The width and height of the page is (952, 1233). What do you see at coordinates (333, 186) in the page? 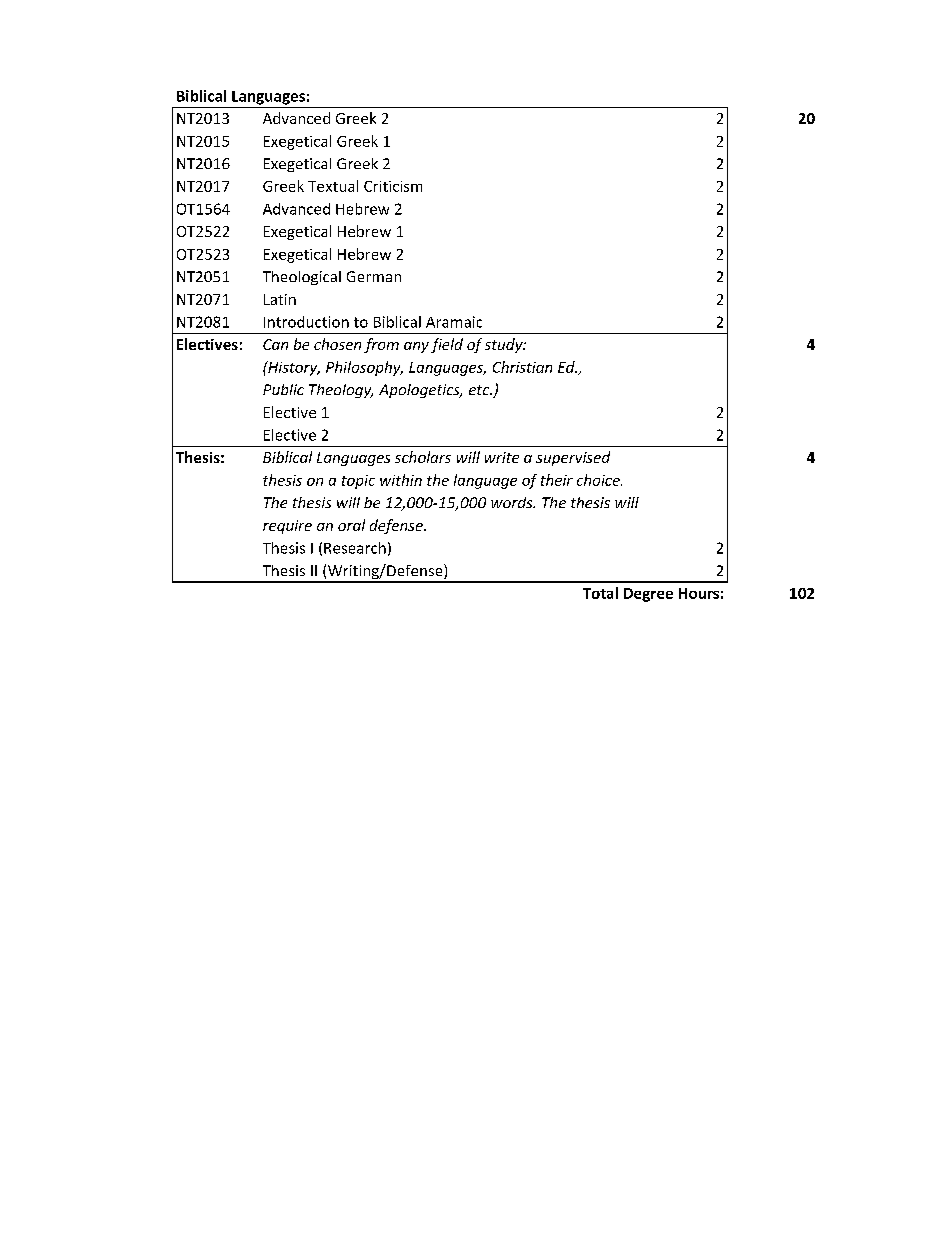
I see `Textual` at bounding box center [333, 186].
